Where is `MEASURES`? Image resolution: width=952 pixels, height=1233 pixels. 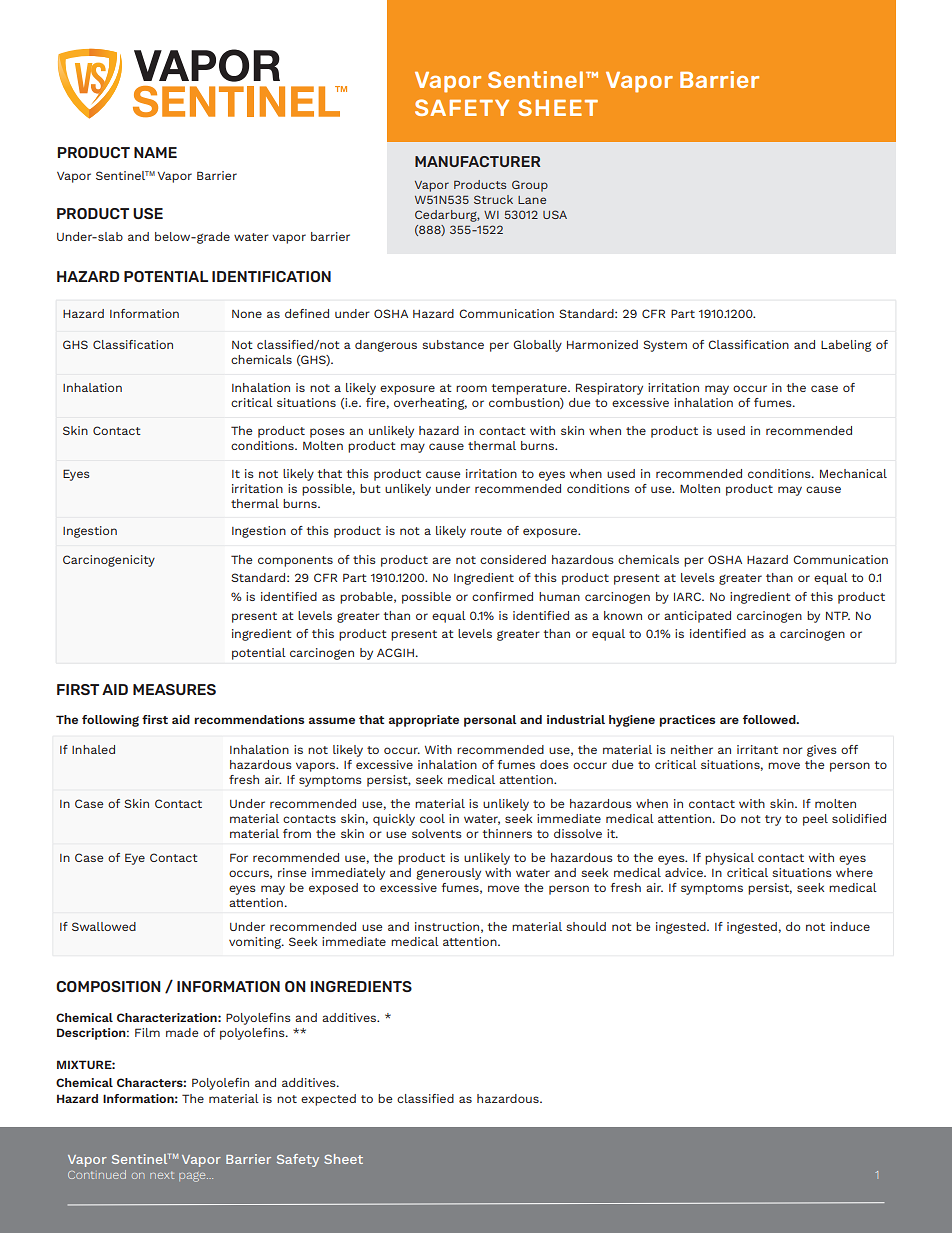
MEASURES is located at coordinates (174, 689).
